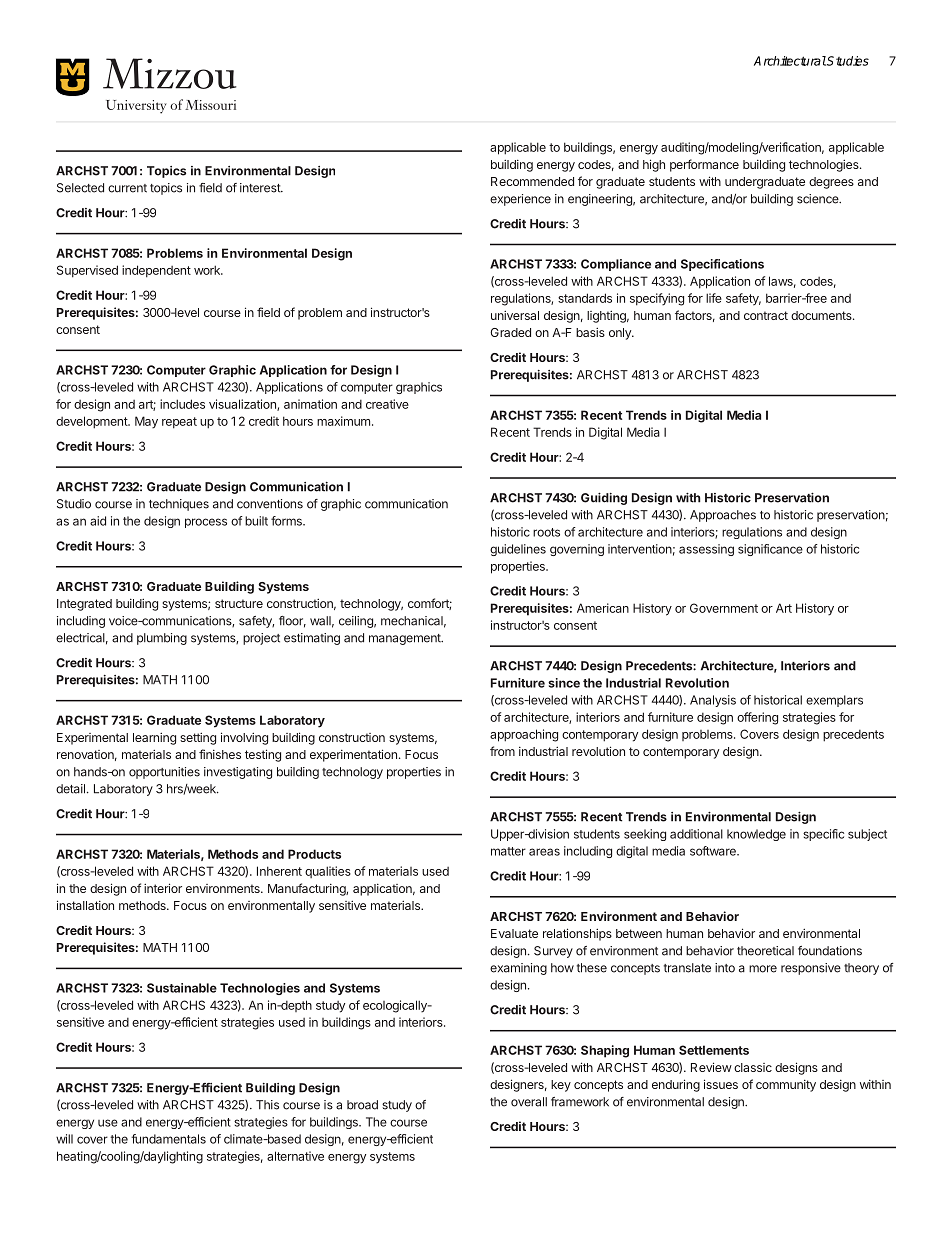  Describe the element at coordinates (406, 639) in the document. I see `management` at that location.
